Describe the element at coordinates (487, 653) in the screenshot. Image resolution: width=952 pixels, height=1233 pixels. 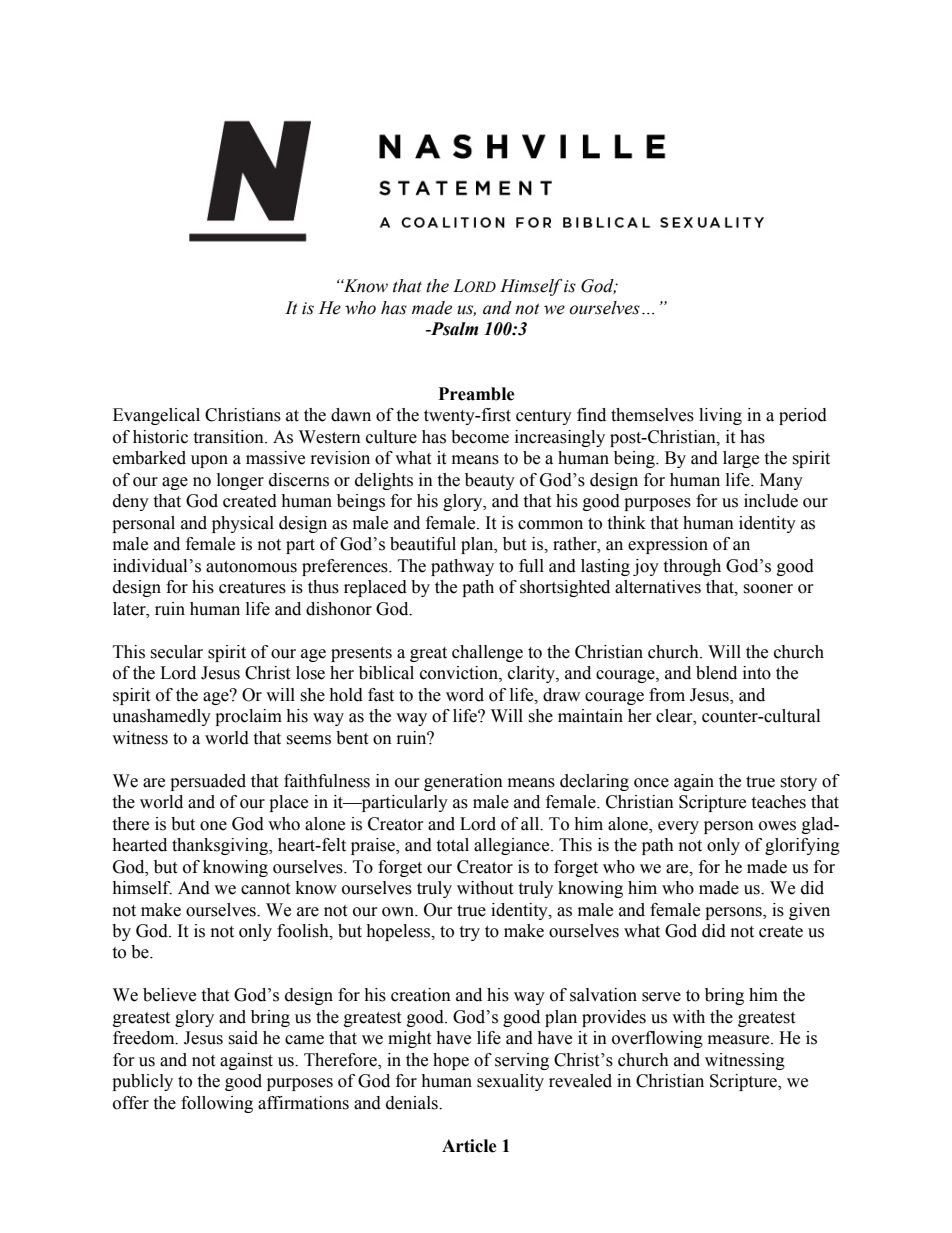
I see `challenge` at that location.
